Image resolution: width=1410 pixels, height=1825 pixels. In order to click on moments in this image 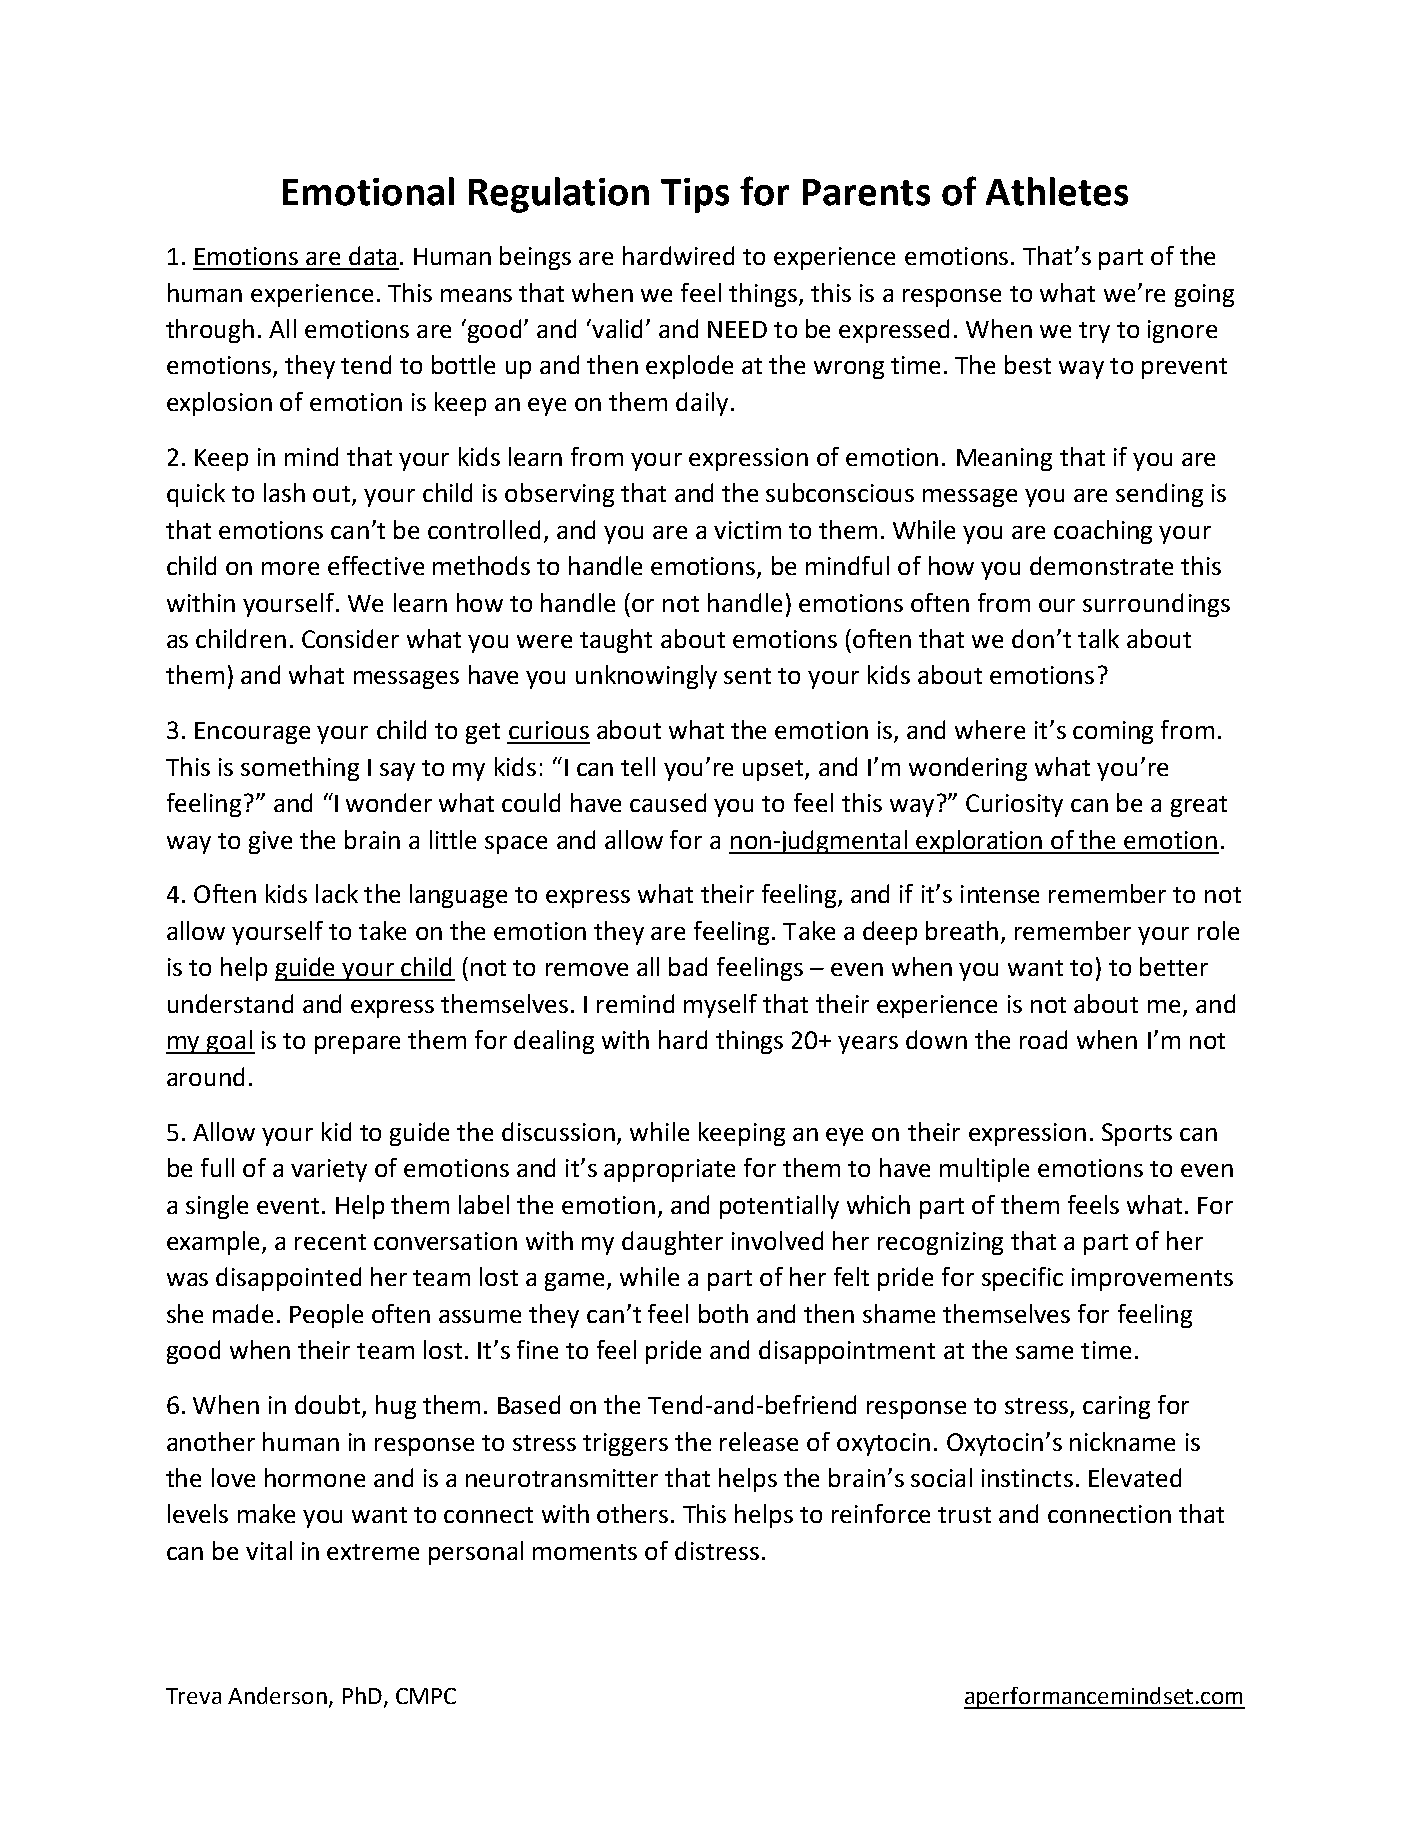, I will do `click(585, 1552)`.
